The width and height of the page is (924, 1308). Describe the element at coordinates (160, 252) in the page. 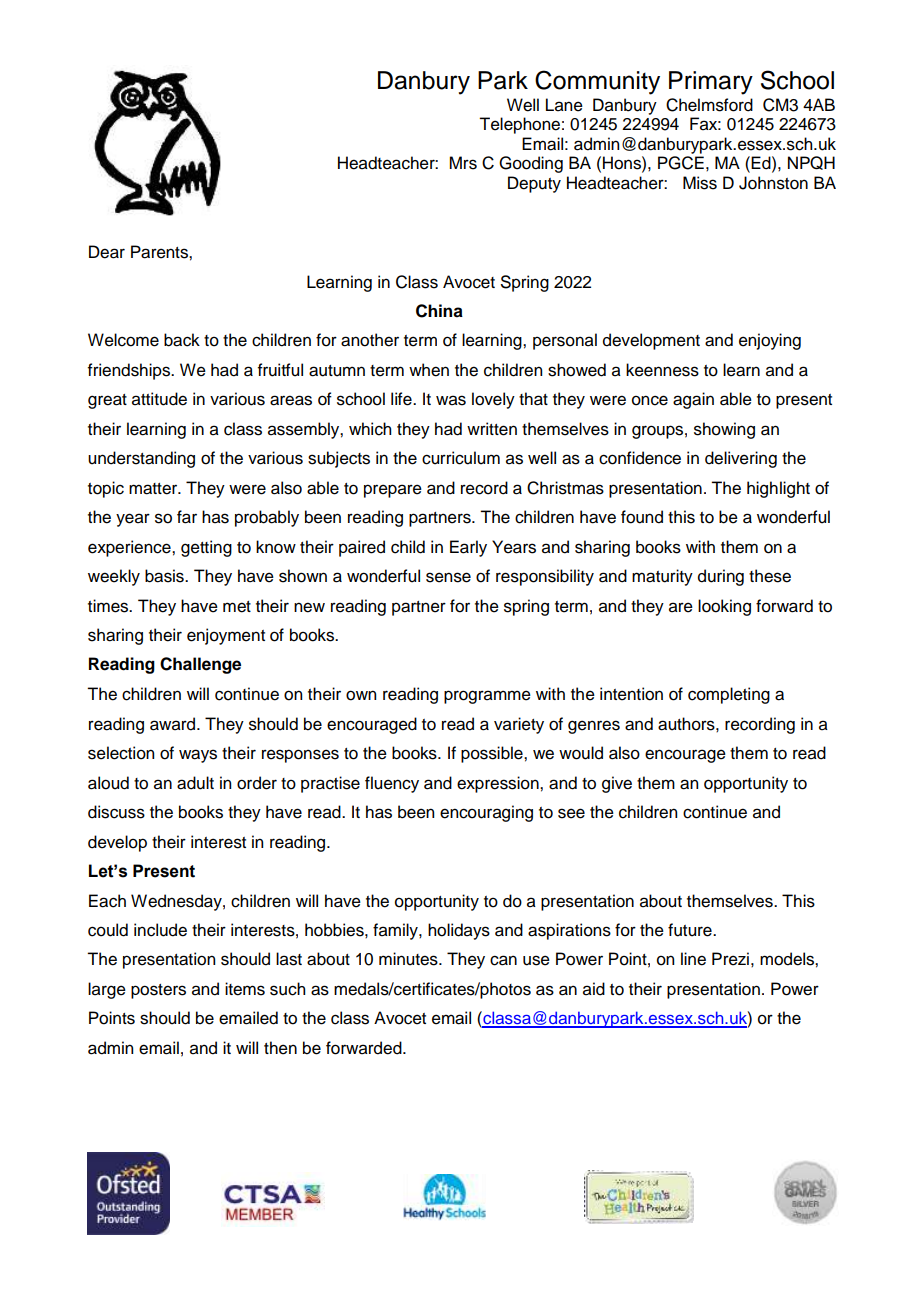

I see `Parents` at that location.
